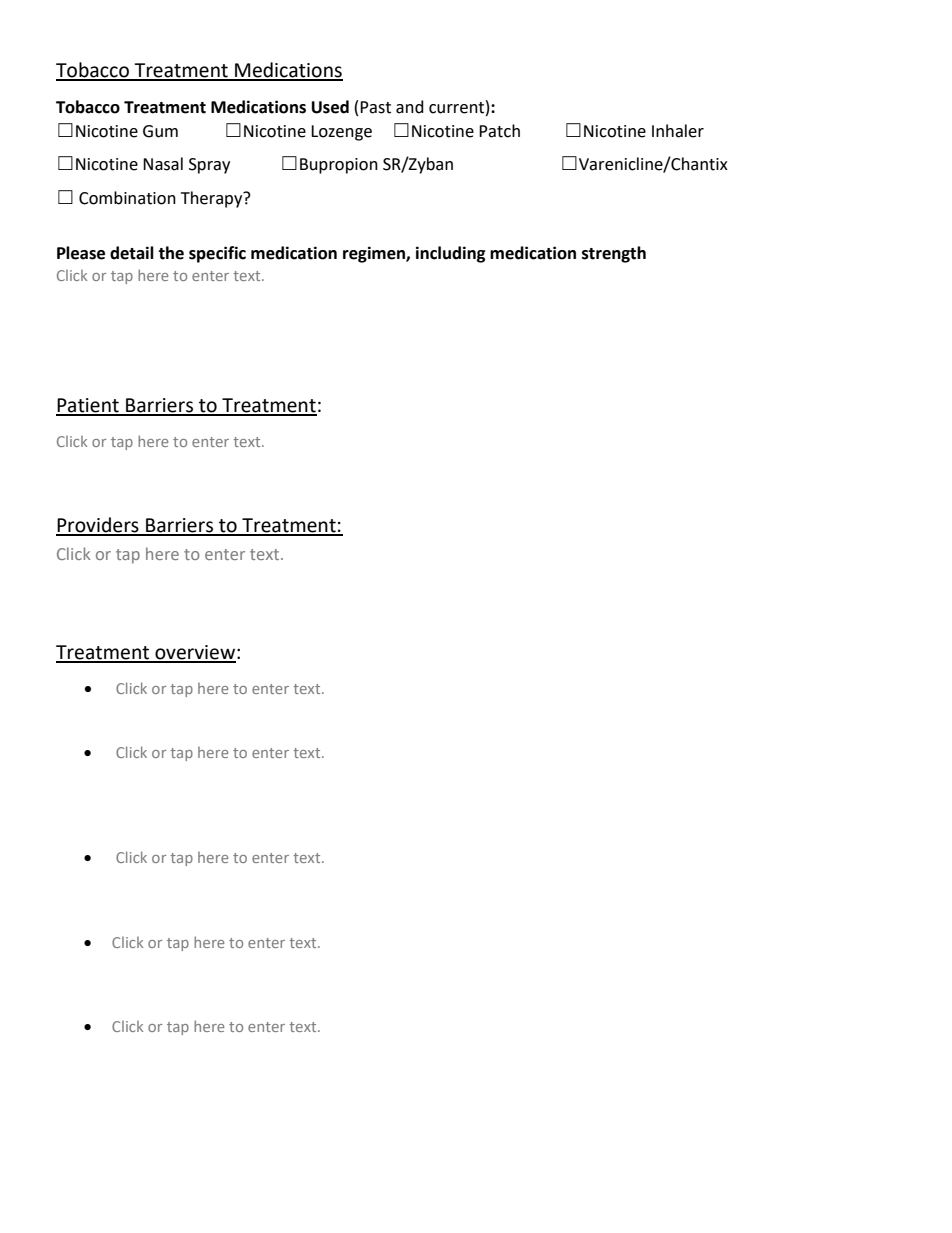  Describe the element at coordinates (160, 131) in the screenshot. I see `Gum` at that location.
